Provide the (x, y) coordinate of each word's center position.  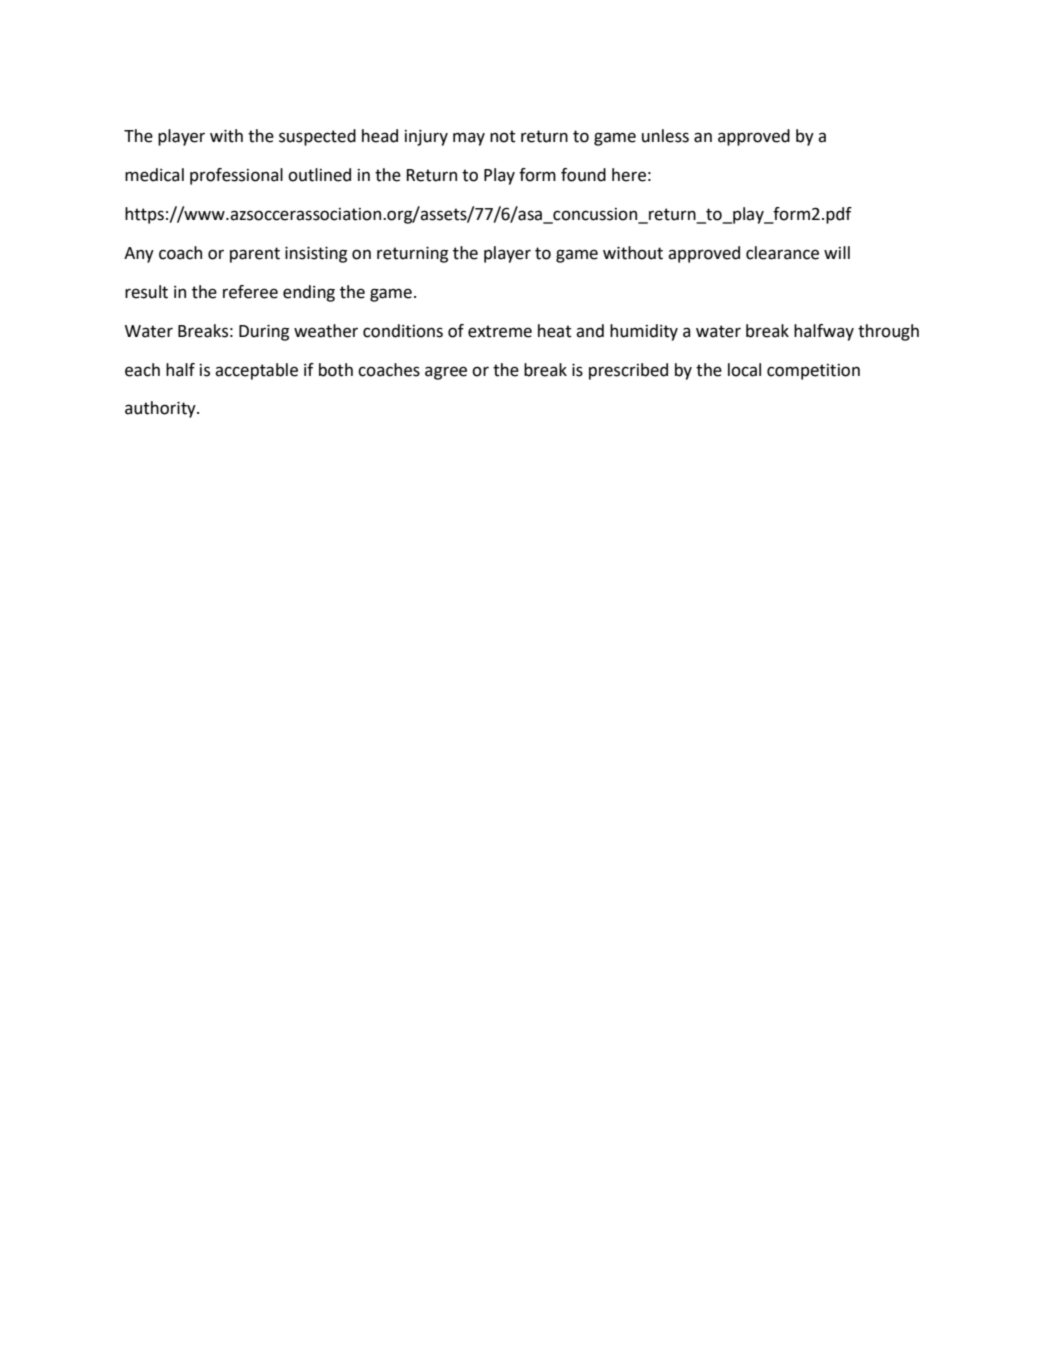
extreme (500, 331)
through (888, 332)
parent (255, 255)
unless (665, 136)
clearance (782, 253)
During (264, 333)
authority (161, 409)
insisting (316, 255)
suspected (317, 137)
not (503, 136)
